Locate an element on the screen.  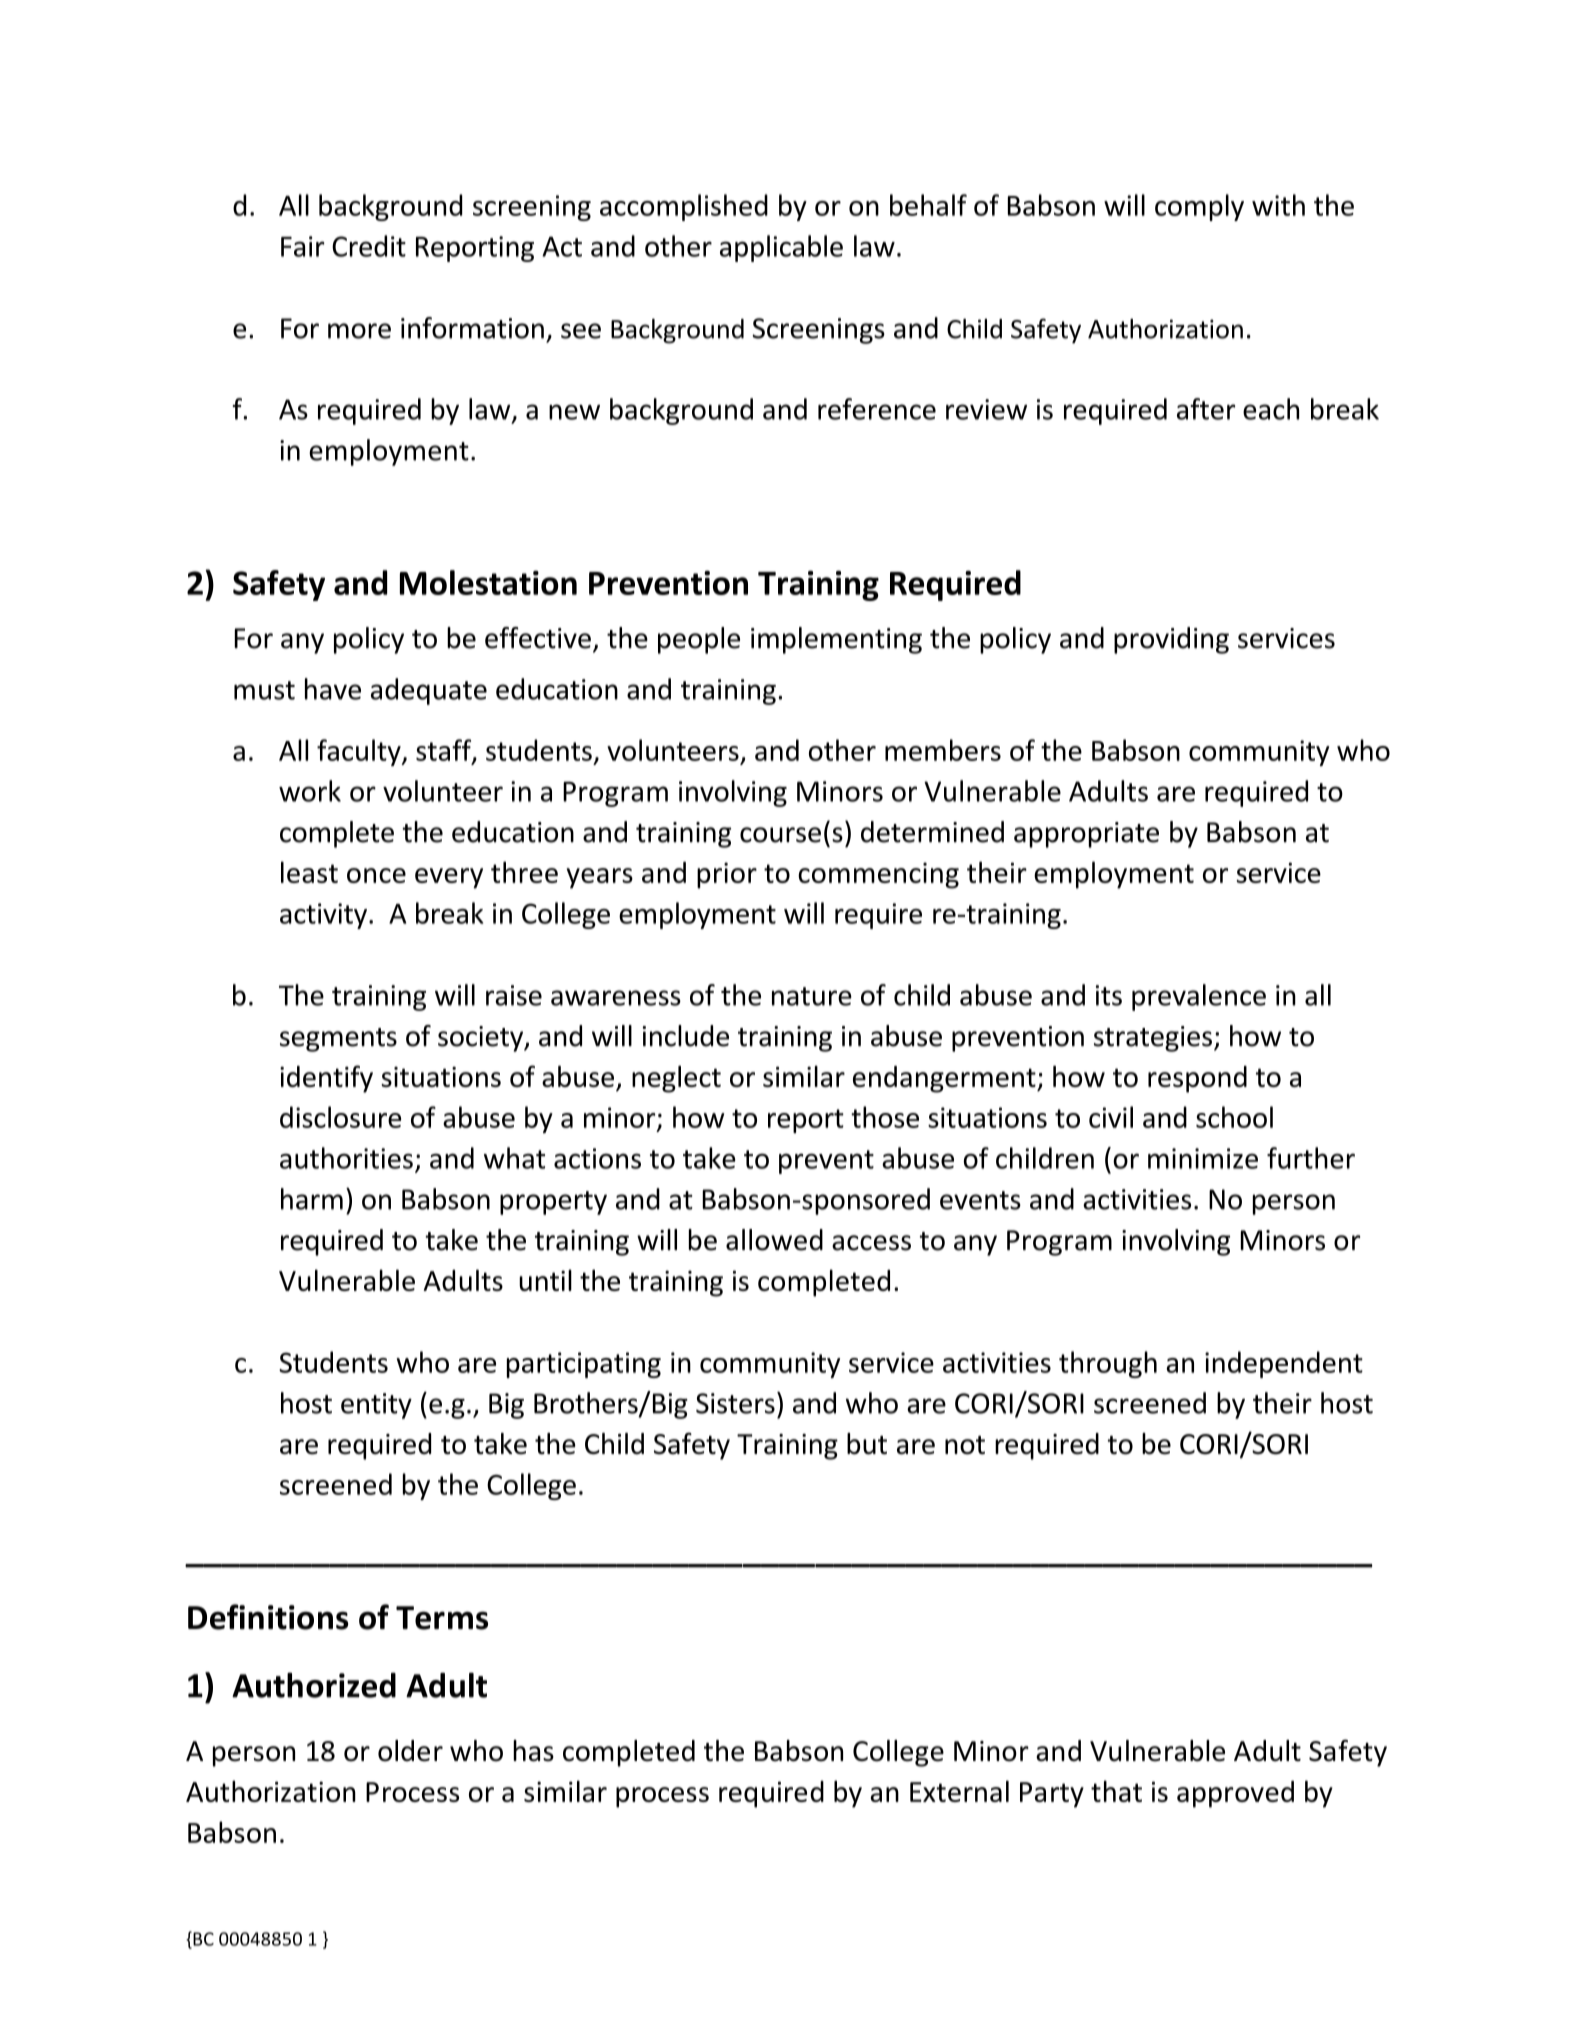
providing is located at coordinates (1171, 640).
